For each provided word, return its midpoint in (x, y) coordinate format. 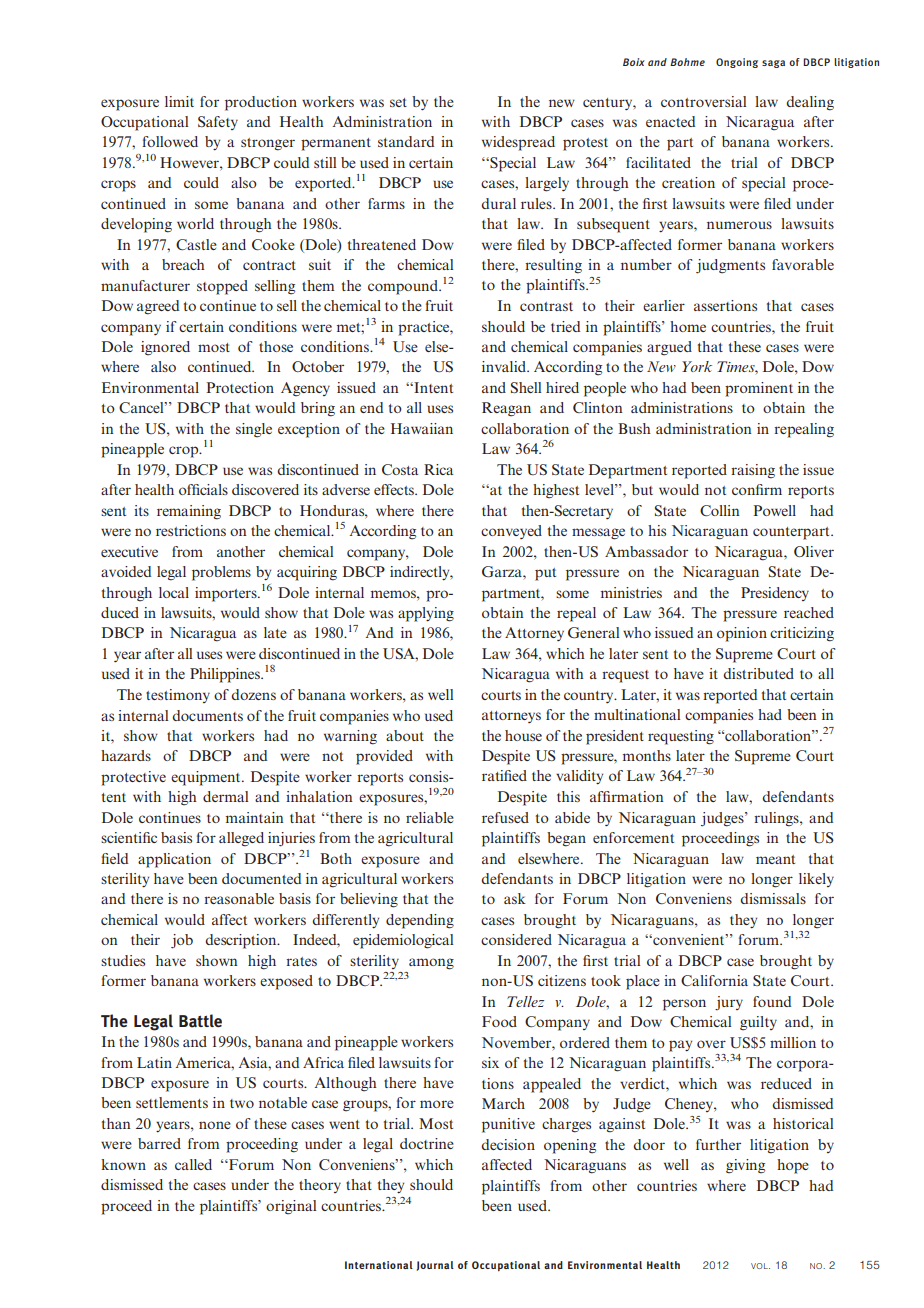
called (193, 1164)
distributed (758, 673)
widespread (518, 143)
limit (179, 101)
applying (426, 614)
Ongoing (737, 63)
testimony (178, 696)
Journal (435, 1266)
